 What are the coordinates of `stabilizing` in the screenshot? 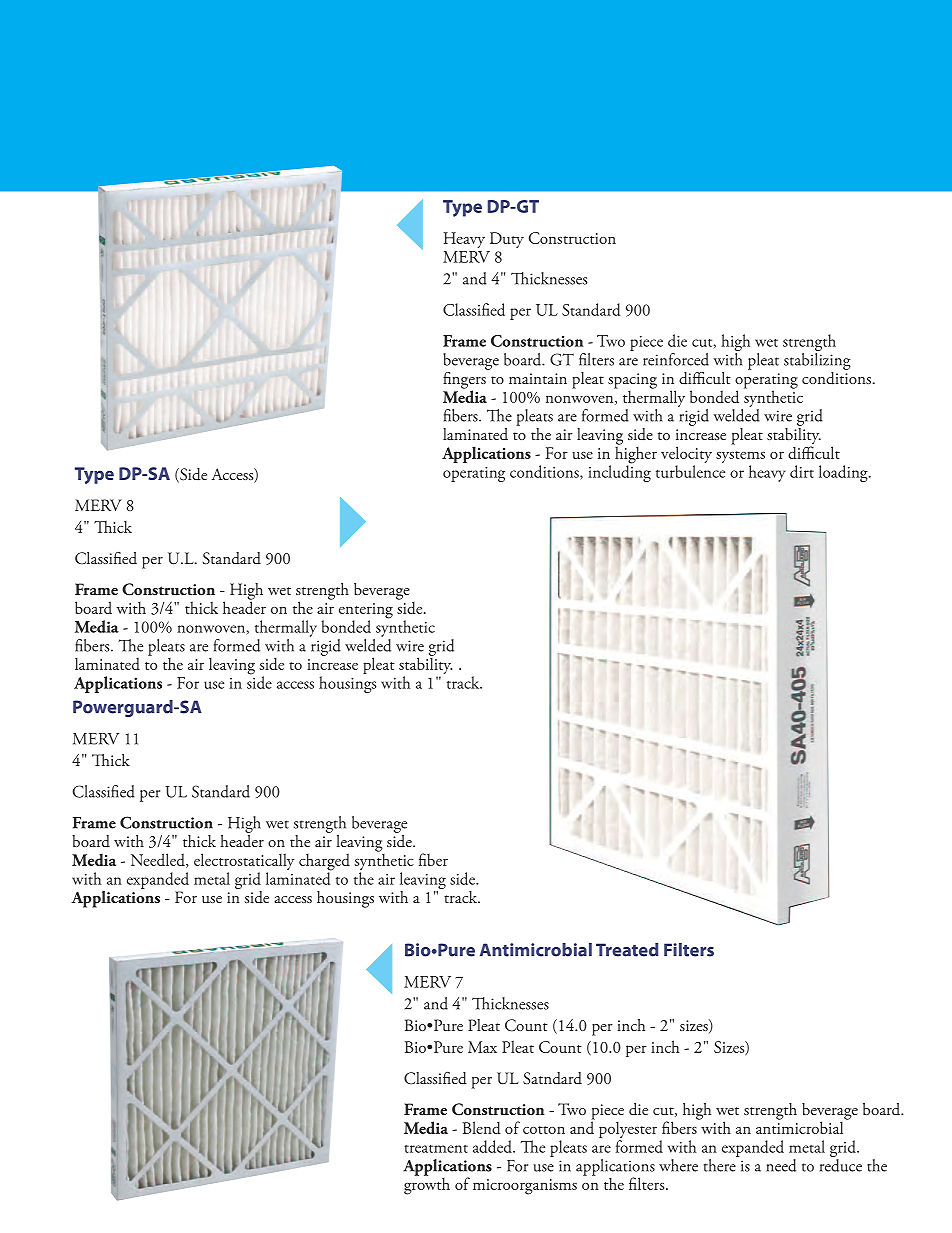 It's located at (817, 361).
